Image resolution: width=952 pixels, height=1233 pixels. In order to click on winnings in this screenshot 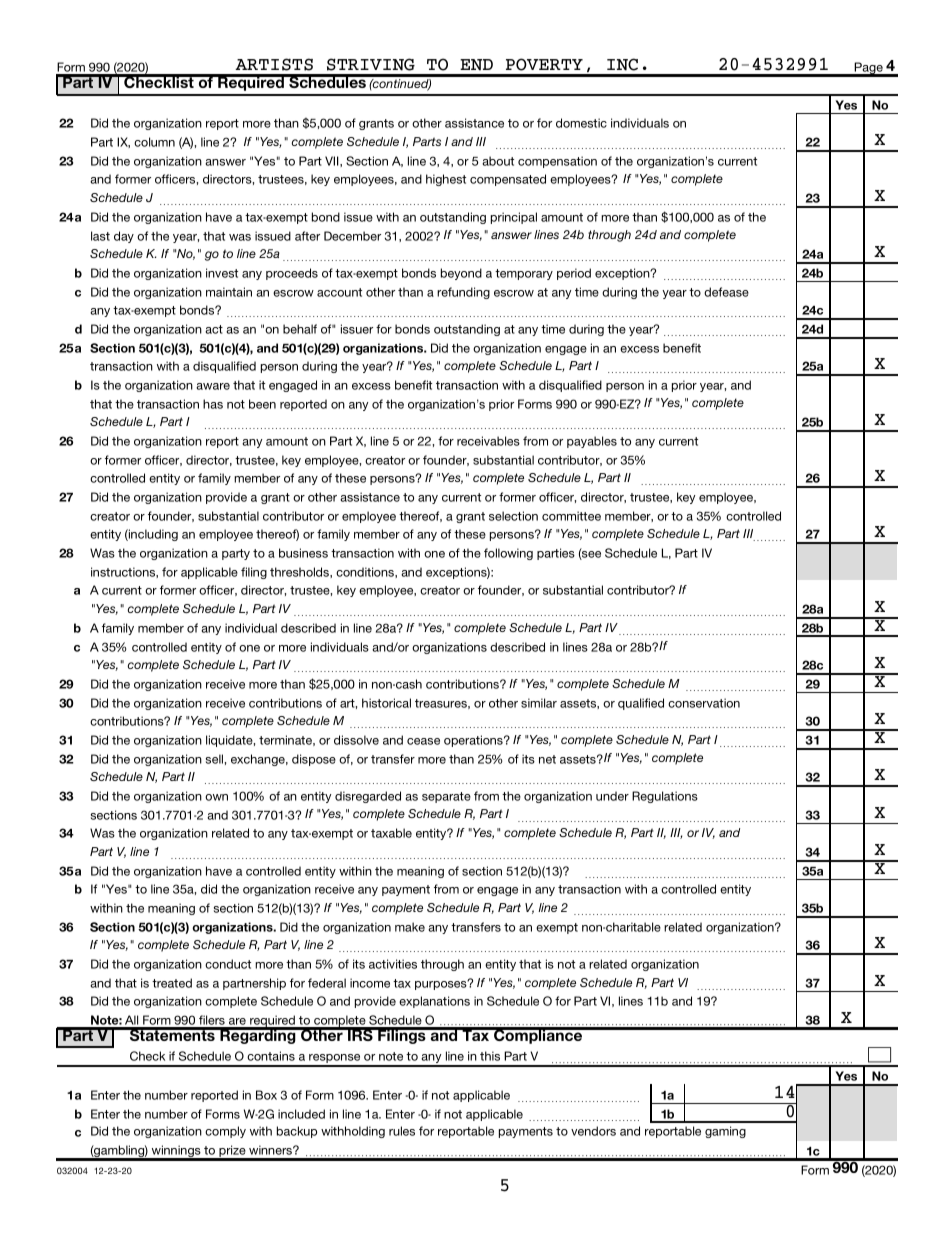, I will do `click(176, 1152)`.
